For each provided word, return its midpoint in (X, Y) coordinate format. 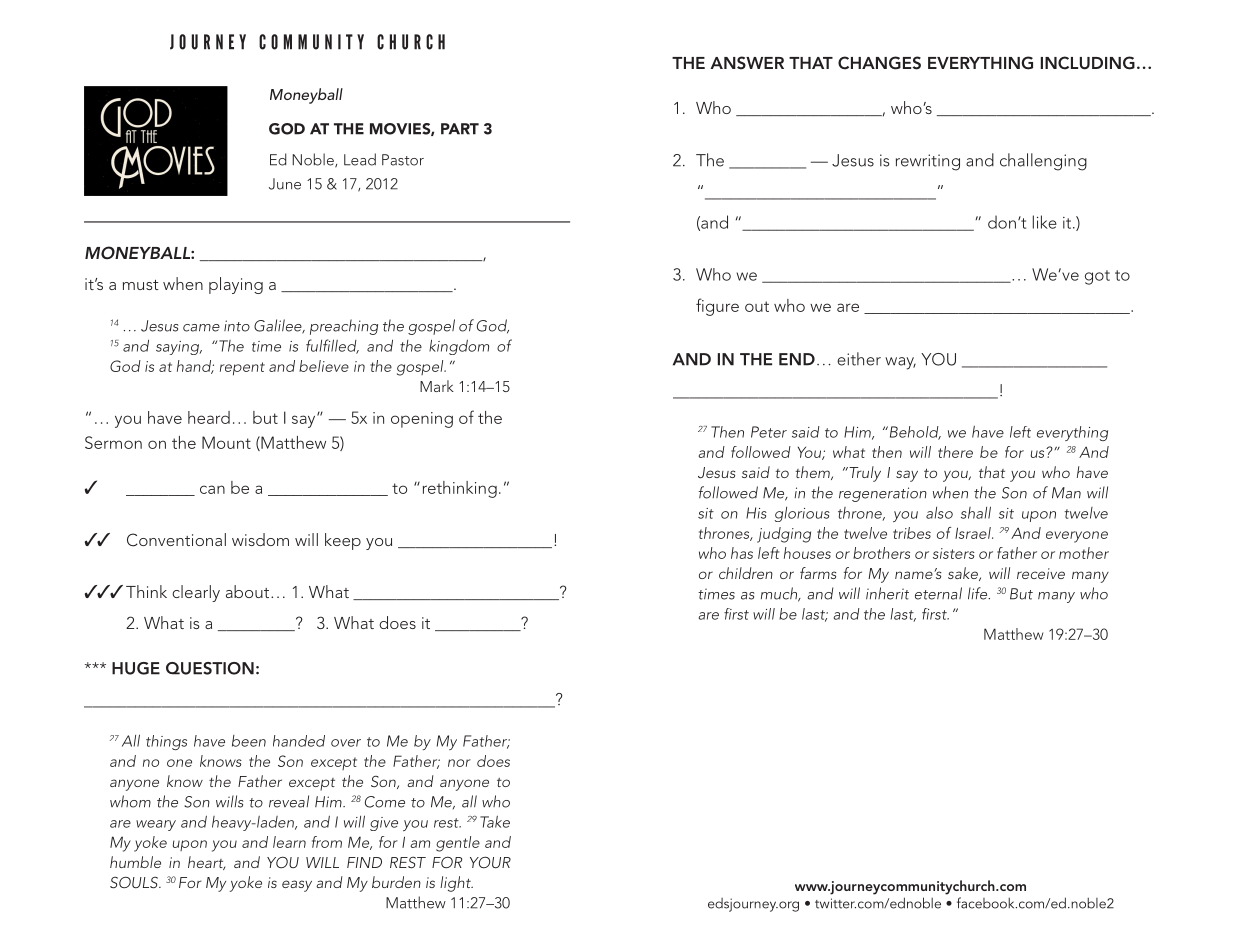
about (249, 591)
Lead (360, 159)
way (900, 363)
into (237, 326)
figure (717, 307)
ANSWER (747, 63)
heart (206, 863)
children (746, 573)
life (979, 593)
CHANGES (879, 63)
